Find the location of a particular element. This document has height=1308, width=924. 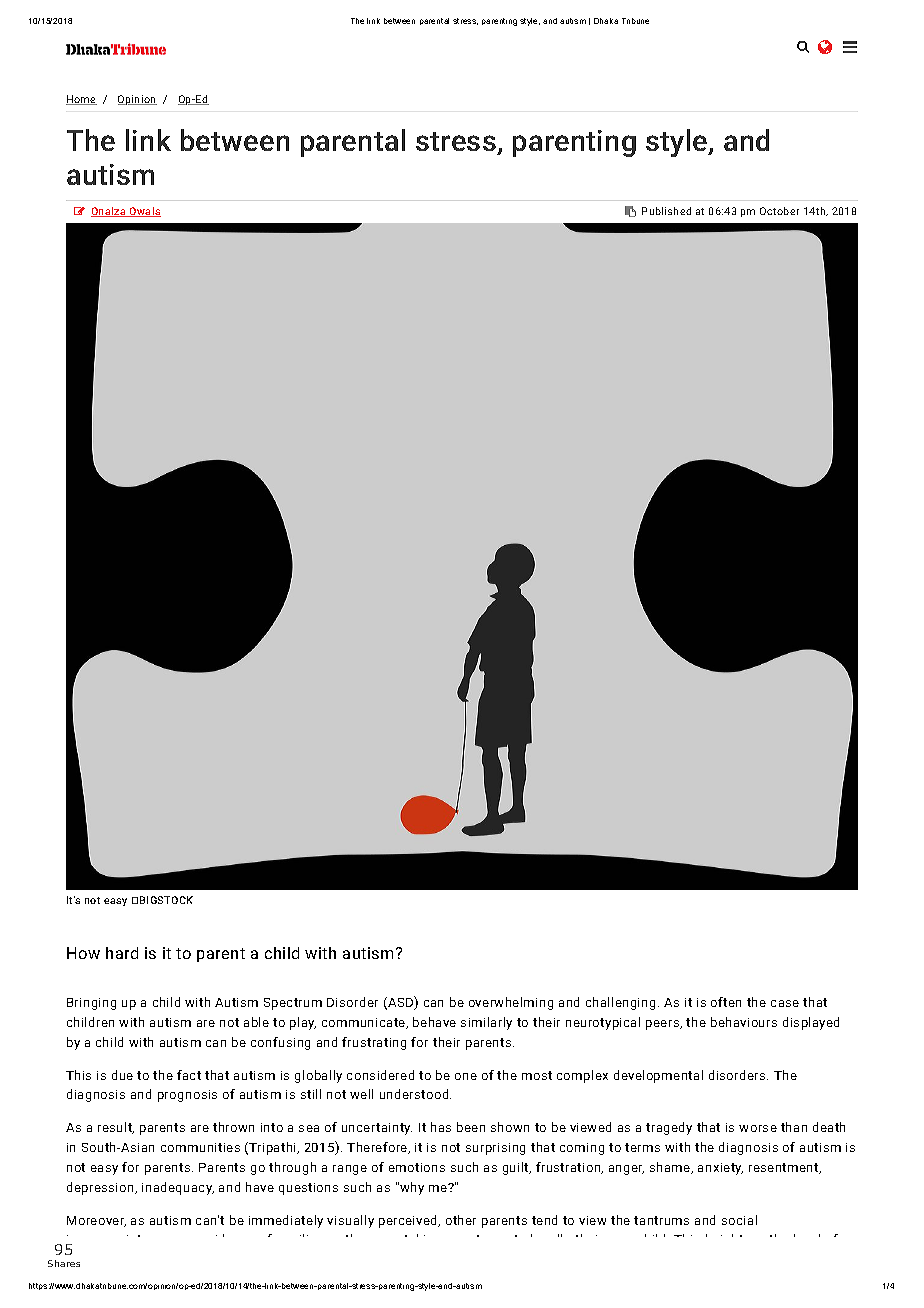

Published is located at coordinates (666, 211).
